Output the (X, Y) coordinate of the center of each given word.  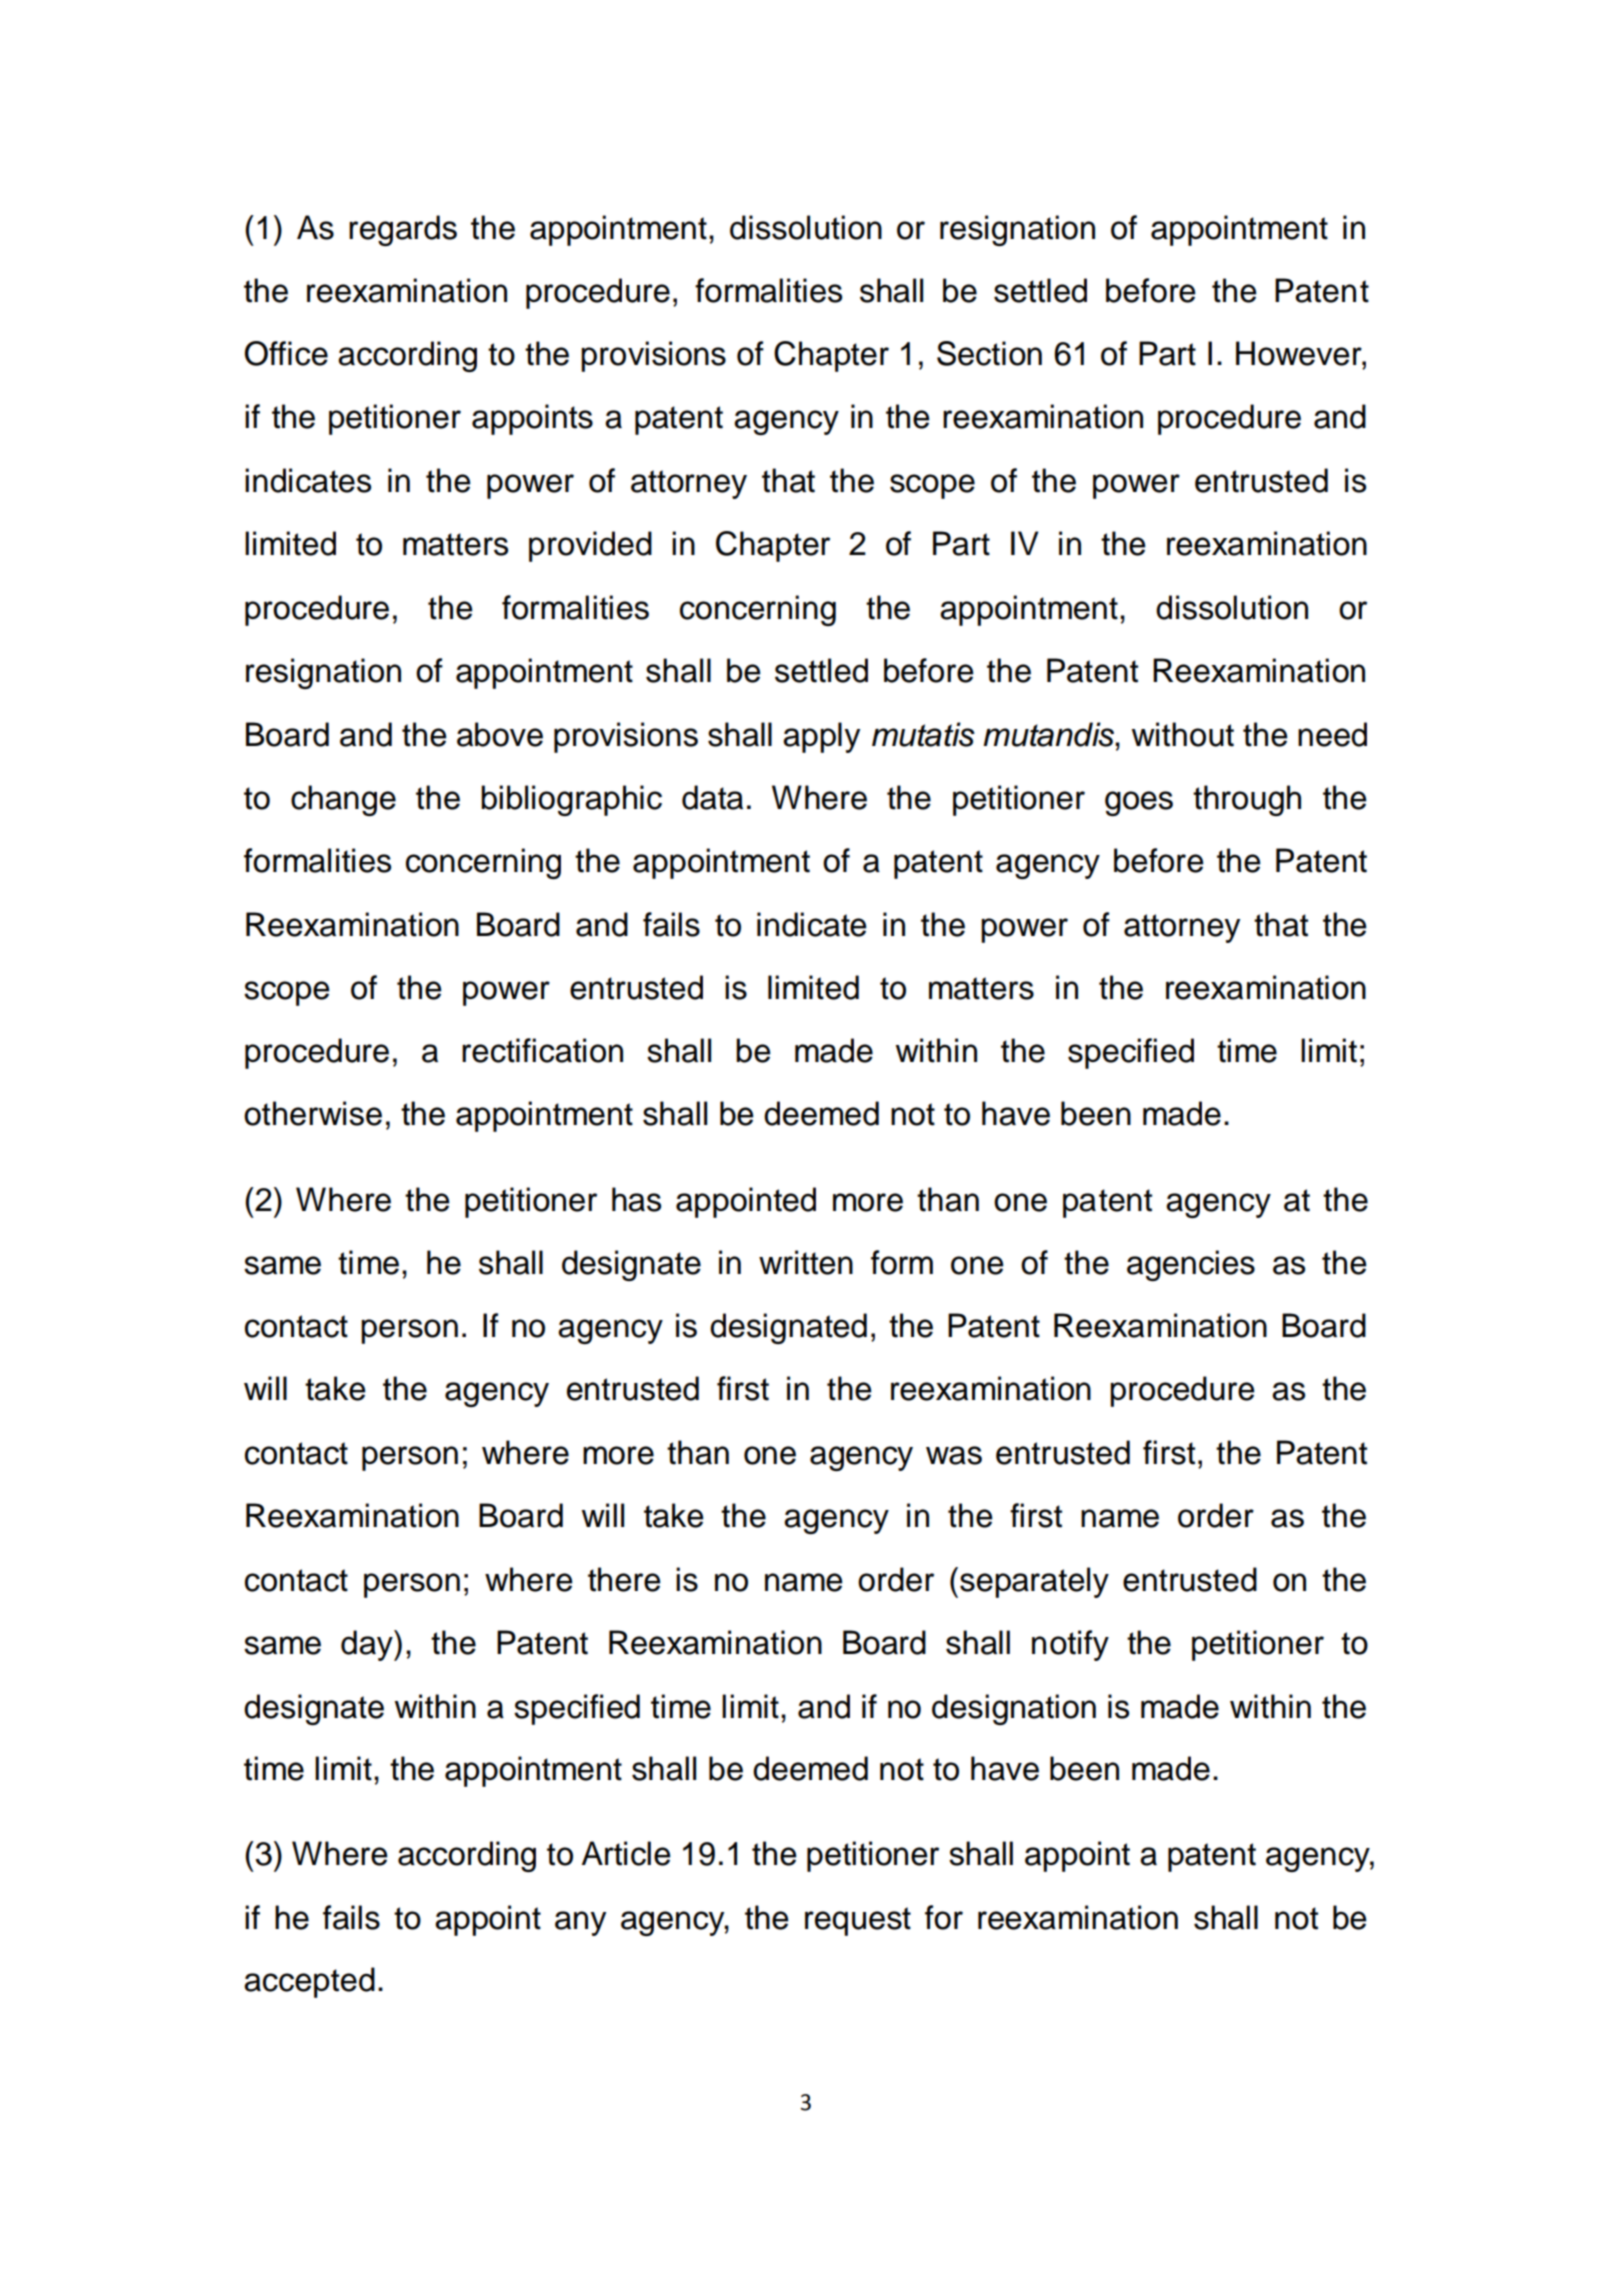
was (954, 1455)
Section (989, 353)
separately (1034, 1582)
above (500, 734)
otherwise (313, 1113)
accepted (309, 1982)
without (1183, 734)
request (858, 1921)
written (806, 1262)
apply (821, 737)
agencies (1191, 1265)
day (368, 1645)
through (1247, 800)
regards (403, 230)
